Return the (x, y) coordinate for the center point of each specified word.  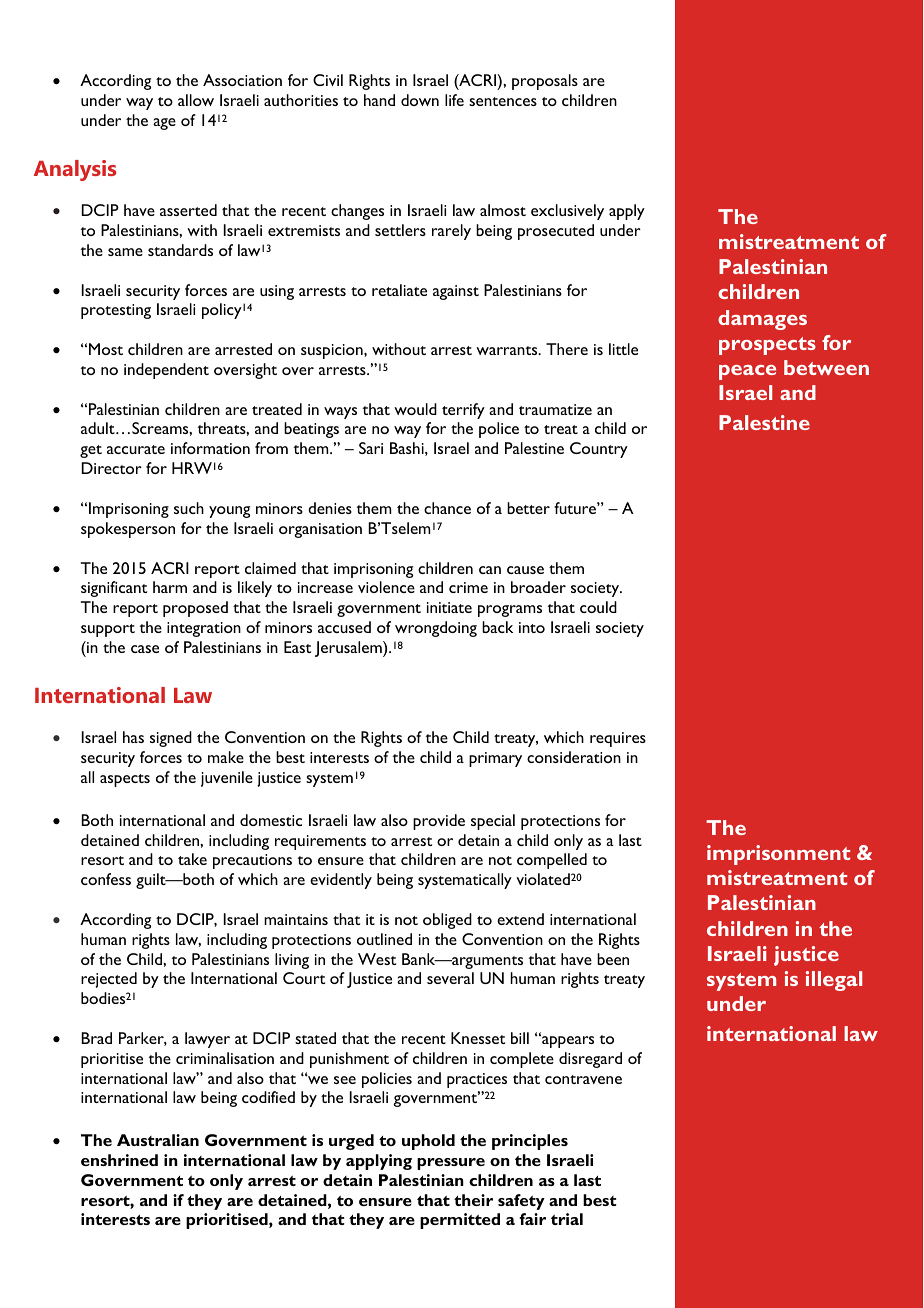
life (454, 100)
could (598, 607)
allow (196, 100)
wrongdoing (436, 629)
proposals (545, 82)
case (145, 649)
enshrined (119, 1160)
